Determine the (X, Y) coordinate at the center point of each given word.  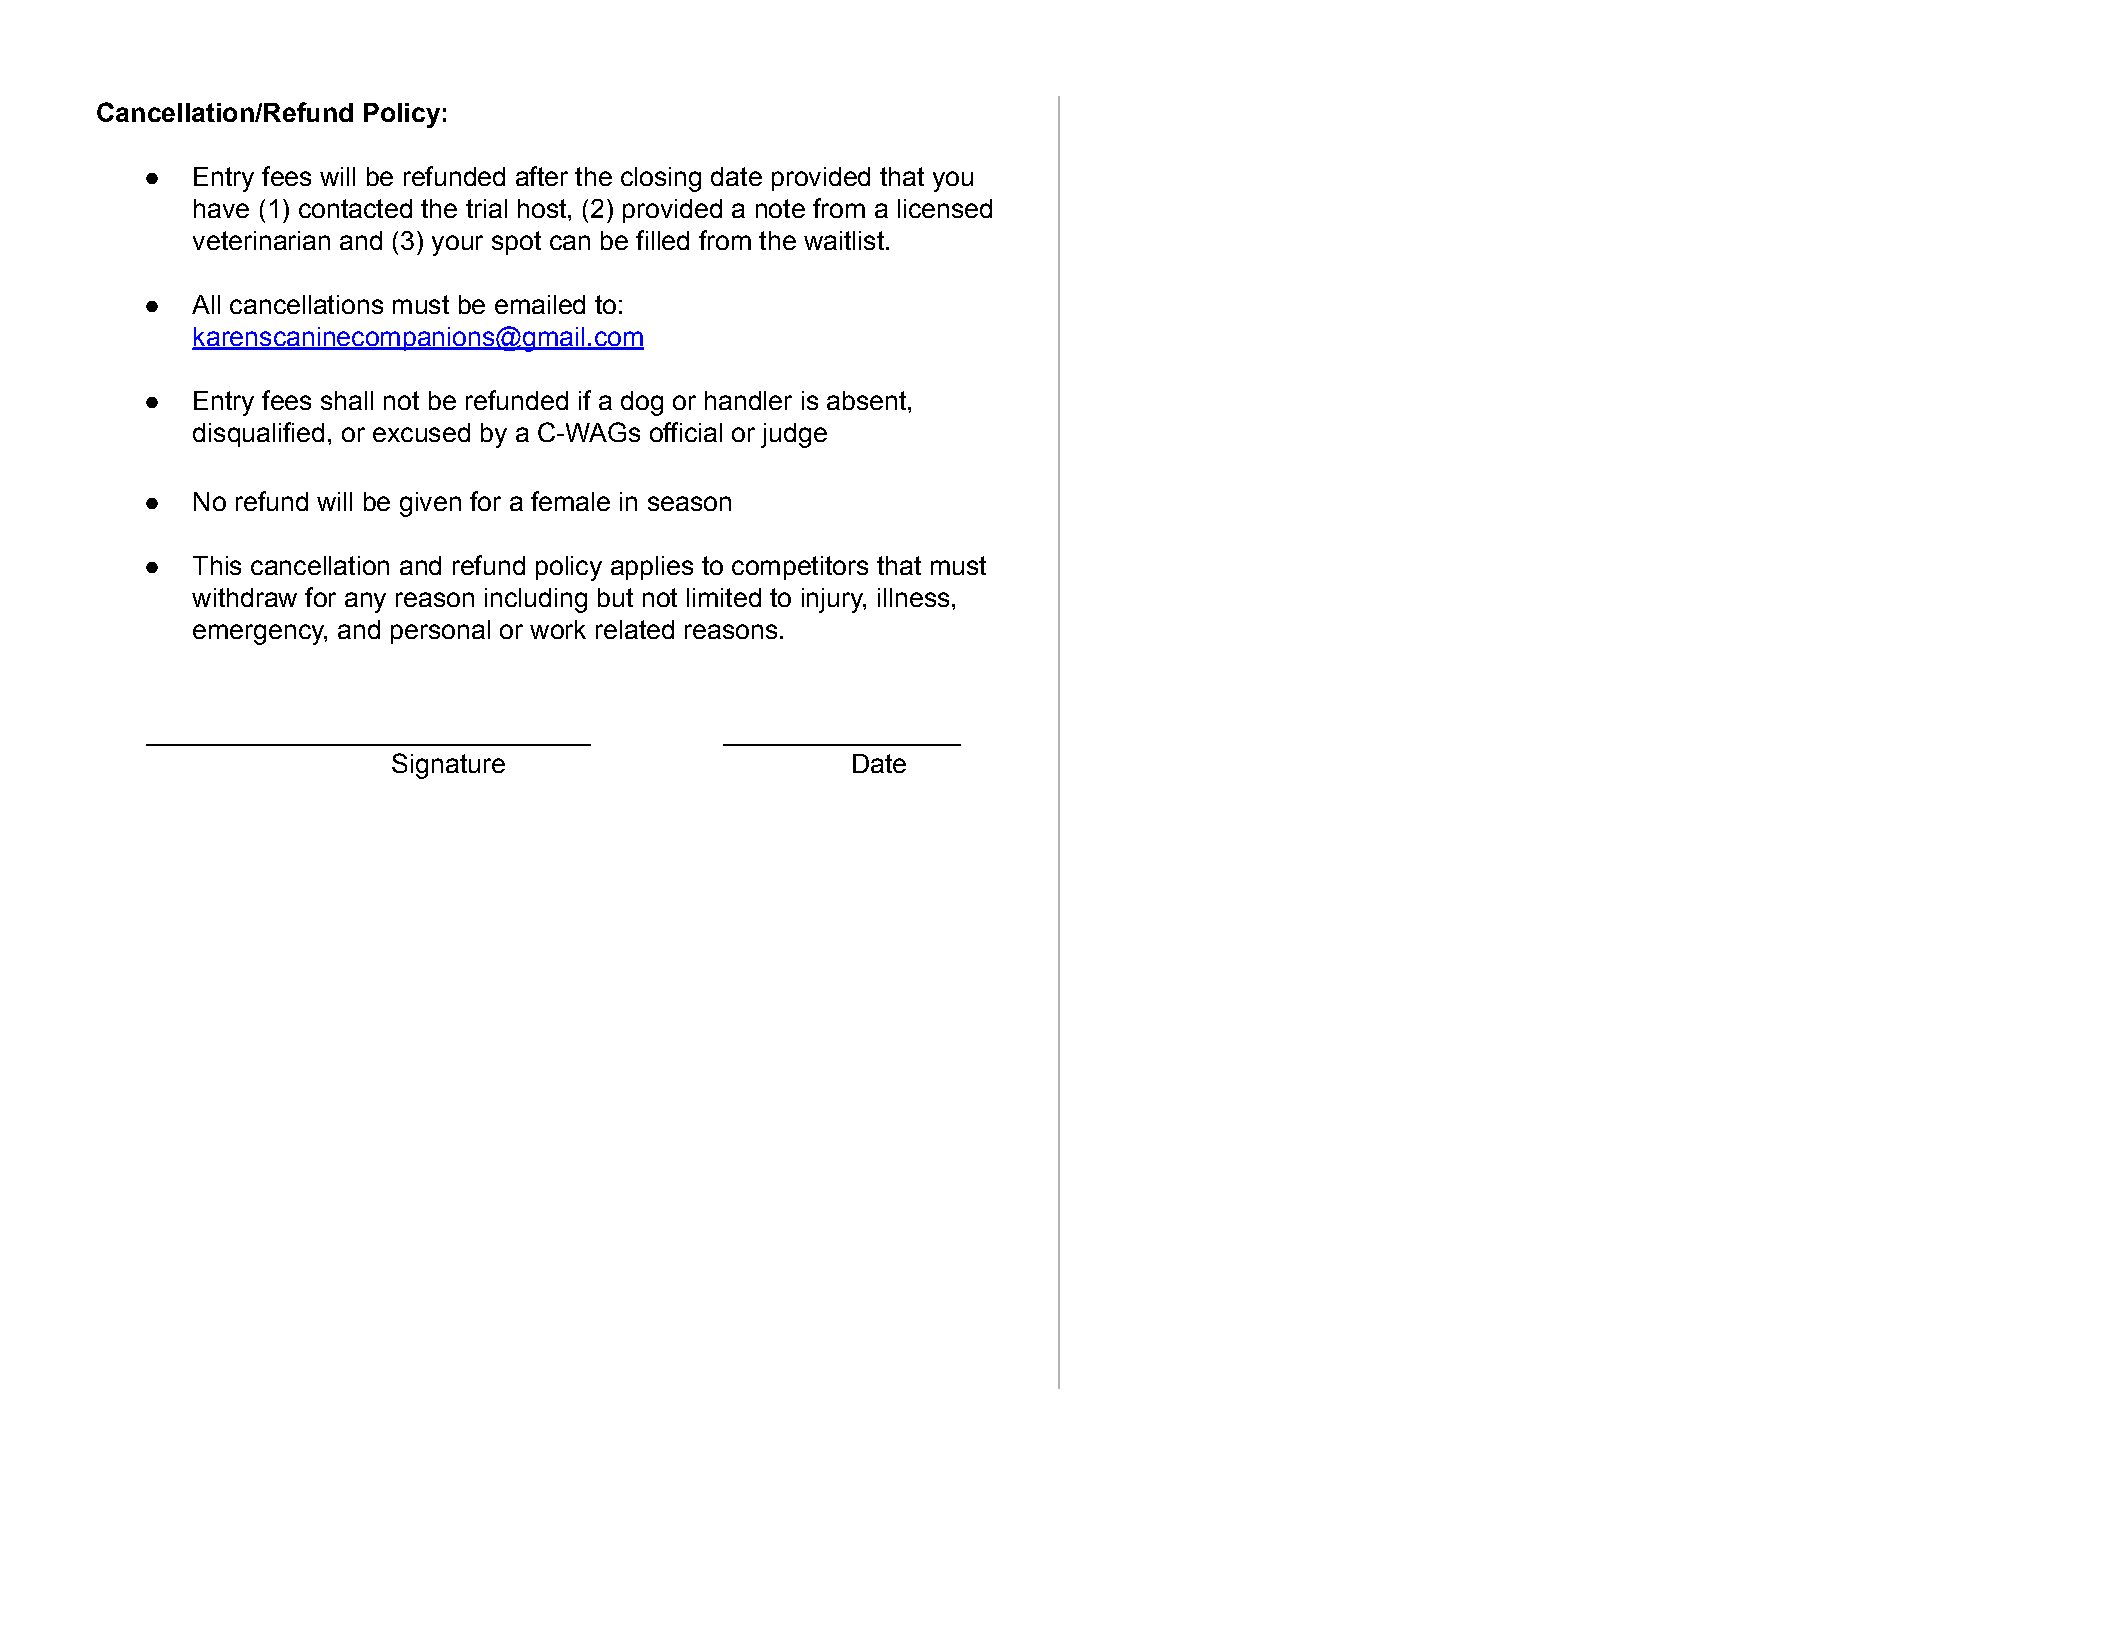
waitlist (844, 240)
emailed (540, 304)
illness (913, 597)
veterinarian (261, 240)
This (217, 565)
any (365, 602)
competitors (800, 568)
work (558, 629)
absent (868, 400)
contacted (355, 208)
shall (347, 400)
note (780, 208)
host (543, 208)
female (570, 501)
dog (642, 403)
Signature (448, 766)
